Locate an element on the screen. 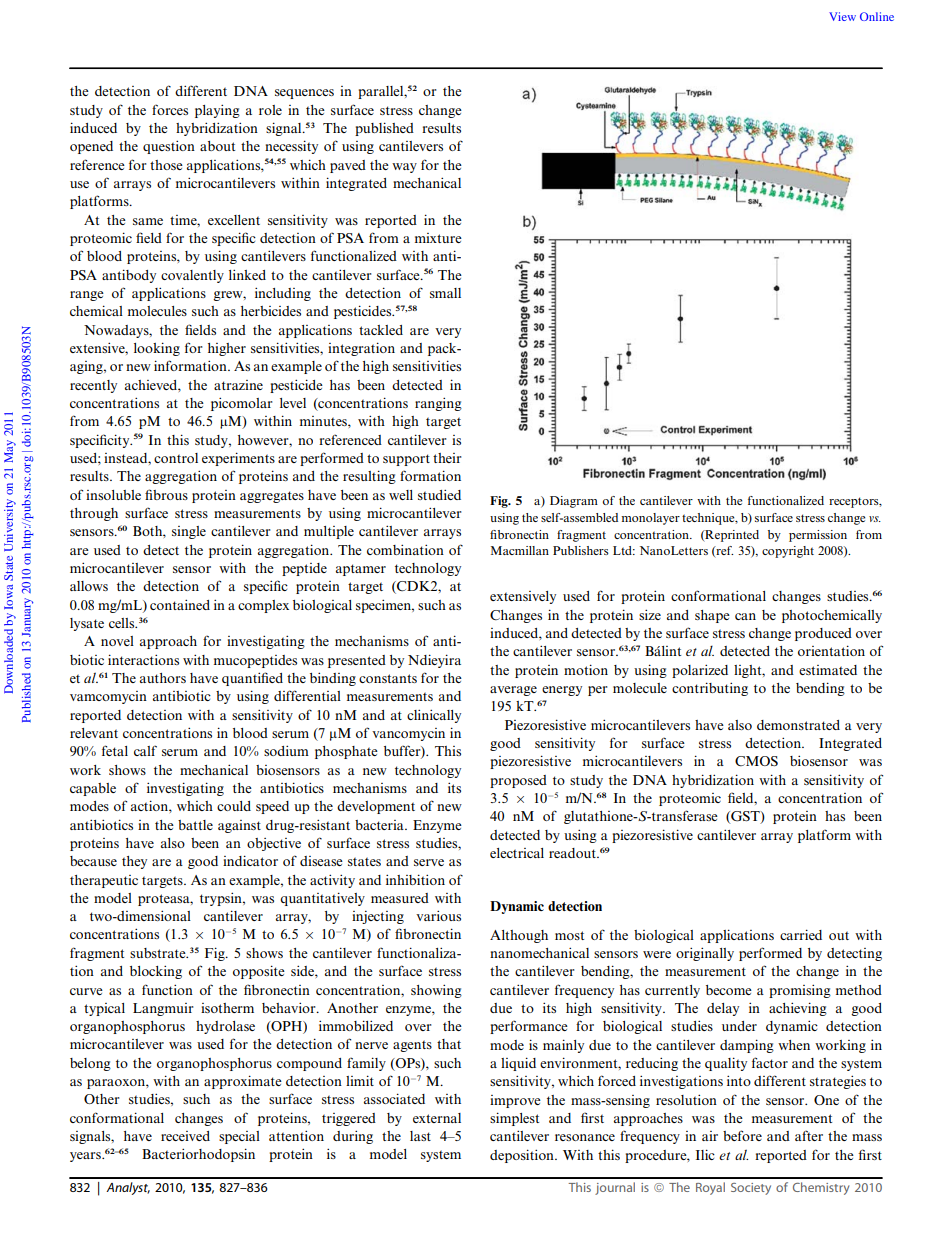 The height and width of the screenshot is (1247, 952). simplest is located at coordinates (514, 1119).
